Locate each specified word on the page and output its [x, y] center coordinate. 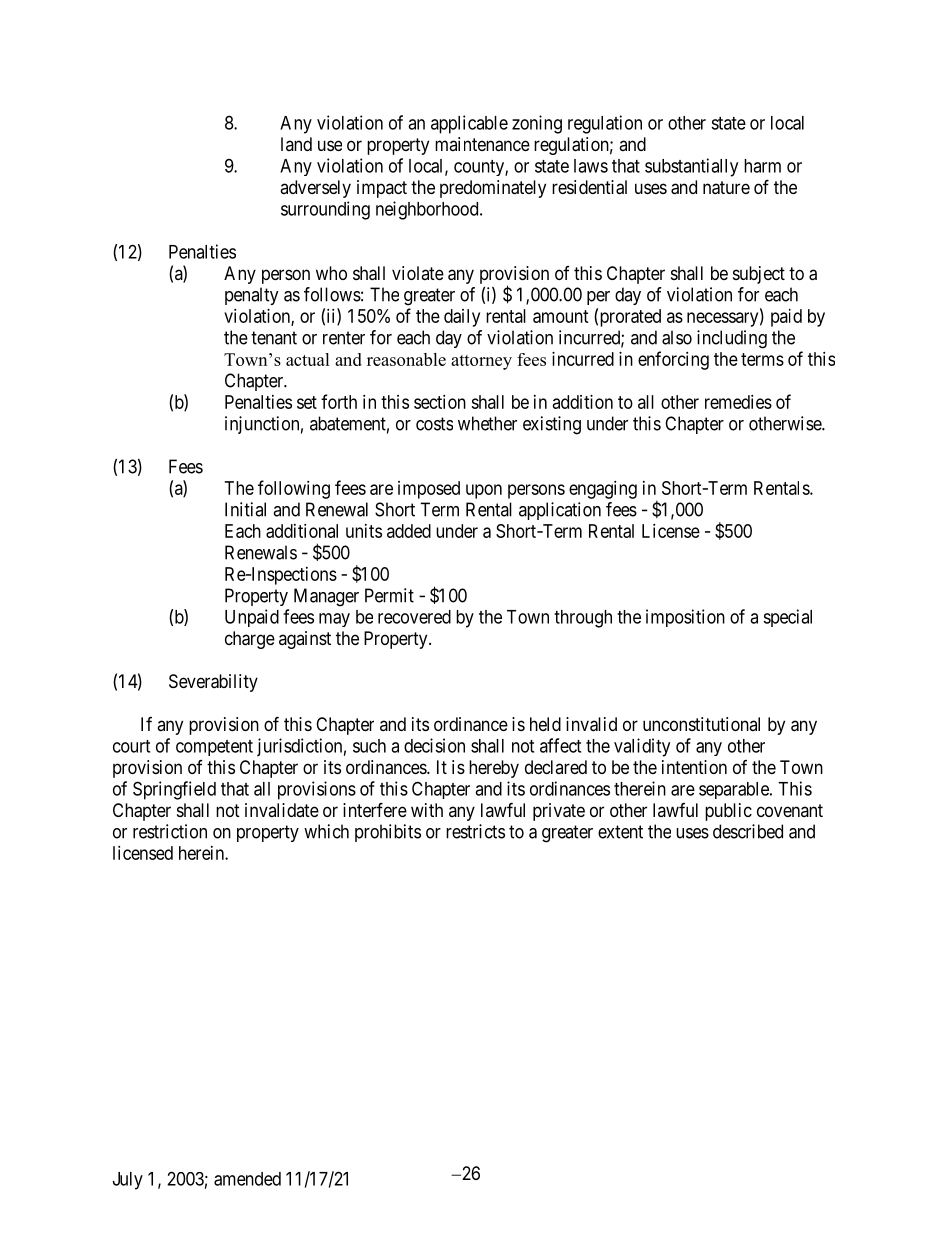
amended [247, 1179]
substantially [691, 167]
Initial [245, 509]
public [728, 812]
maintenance [482, 144]
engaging [603, 490]
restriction [170, 831]
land [296, 144]
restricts [475, 831]
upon [484, 491]
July [128, 1181]
